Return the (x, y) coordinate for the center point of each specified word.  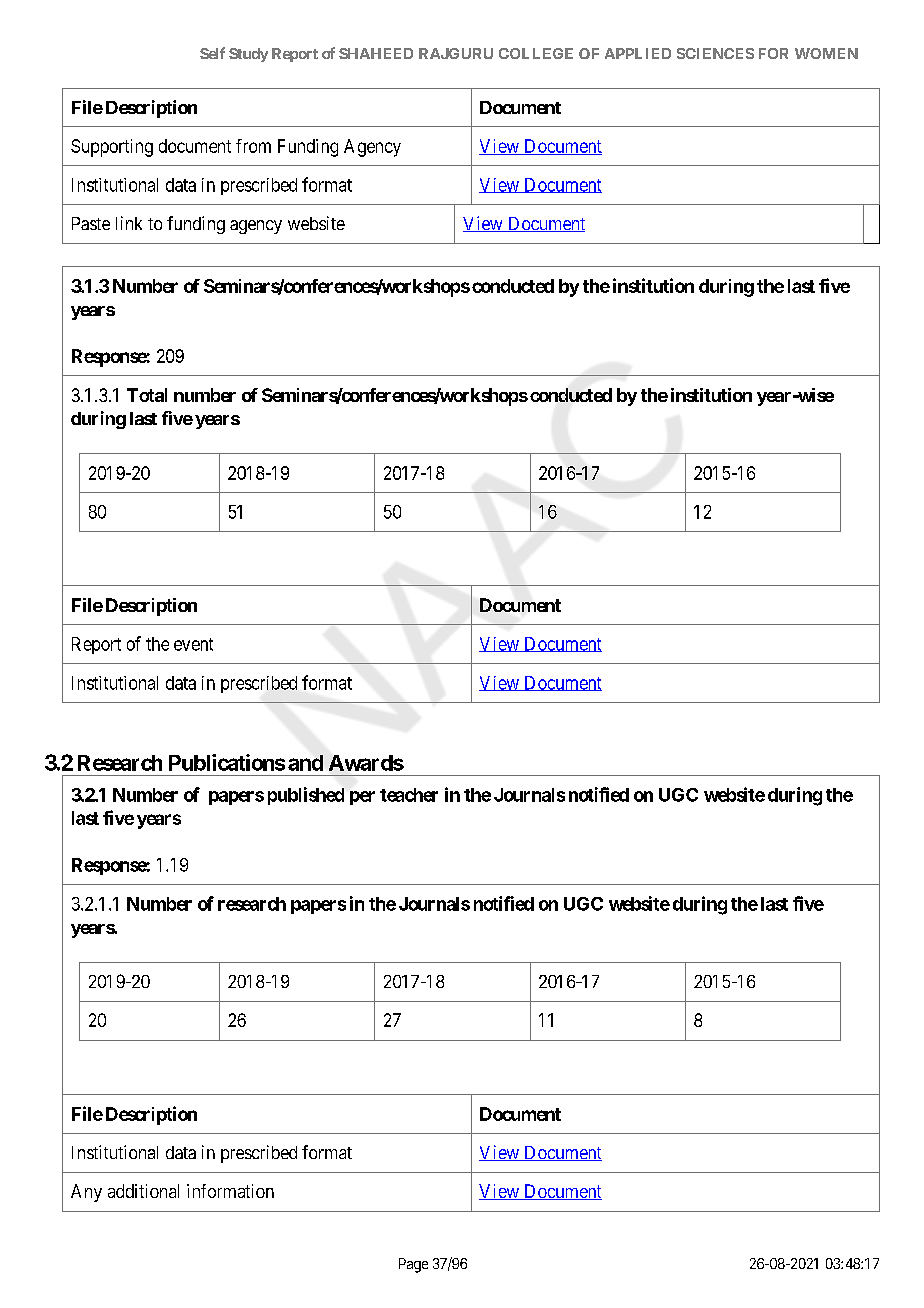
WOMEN (826, 53)
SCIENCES (715, 53)
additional (143, 1191)
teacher (409, 795)
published (306, 796)
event (193, 644)
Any (86, 1193)
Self (212, 53)
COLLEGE (536, 53)
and (305, 763)
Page (413, 1265)
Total (147, 395)
